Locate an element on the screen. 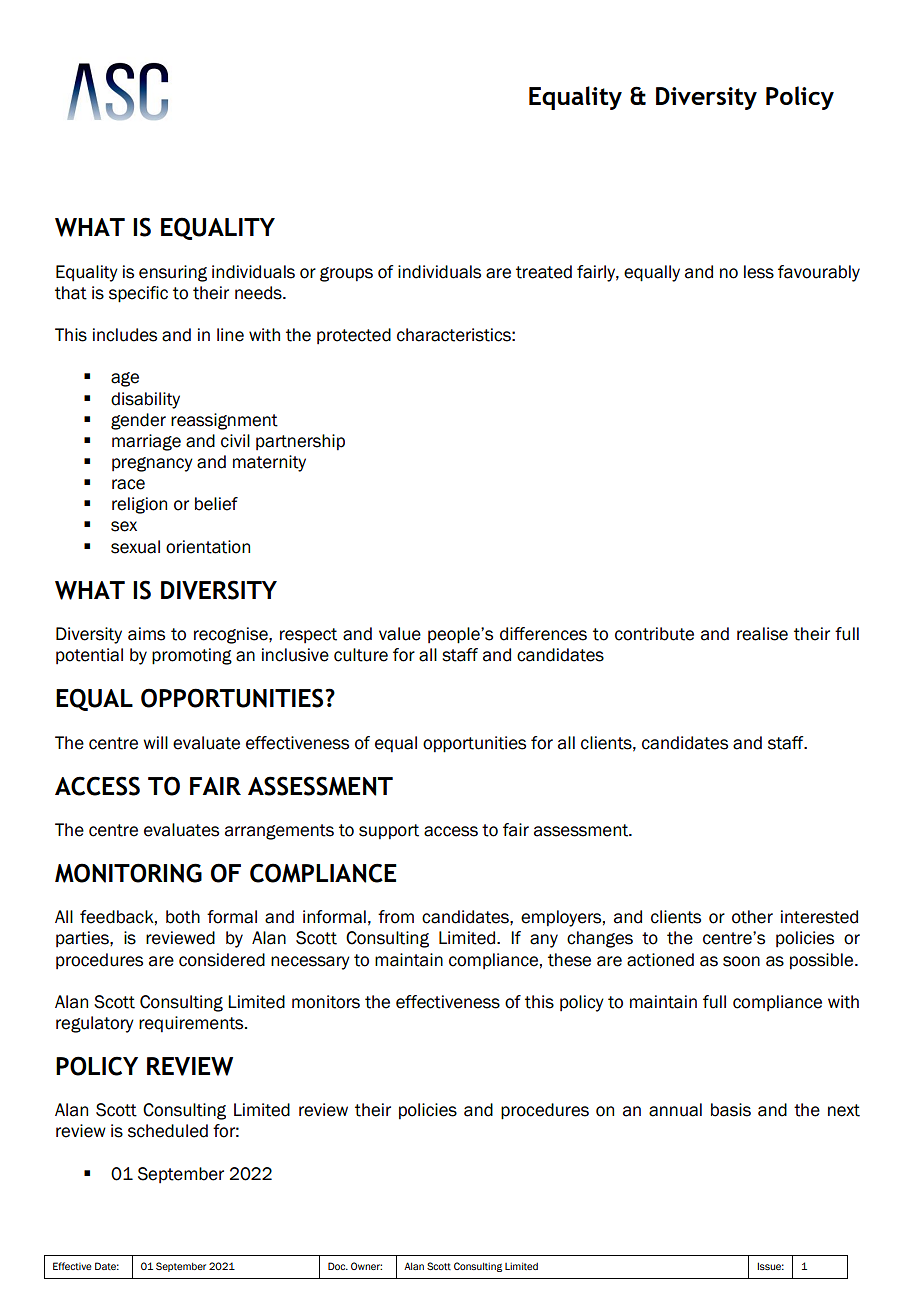 The height and width of the screenshot is (1309, 924). scheduled is located at coordinates (168, 1131).
